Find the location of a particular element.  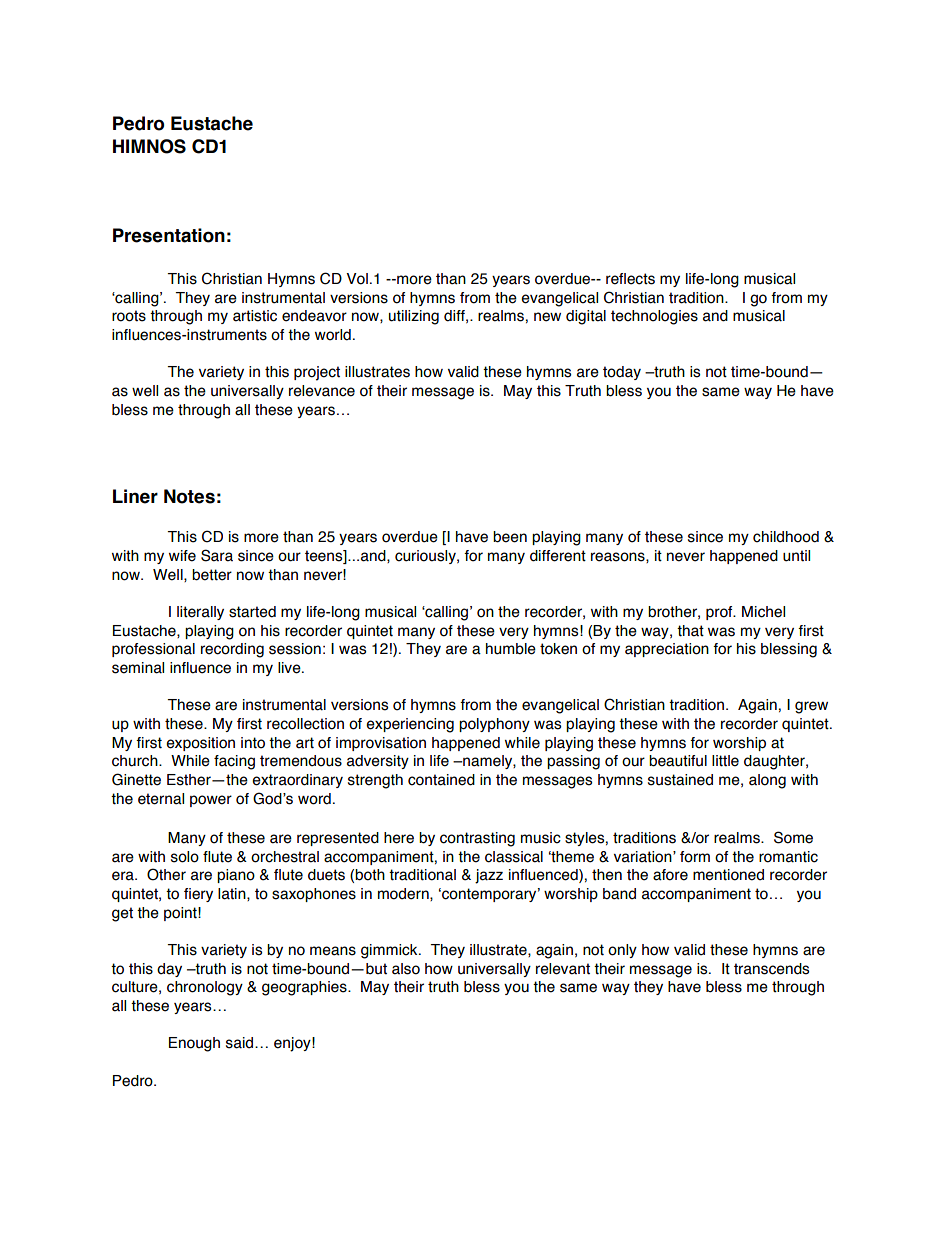

Presentation is located at coordinates (169, 235).
